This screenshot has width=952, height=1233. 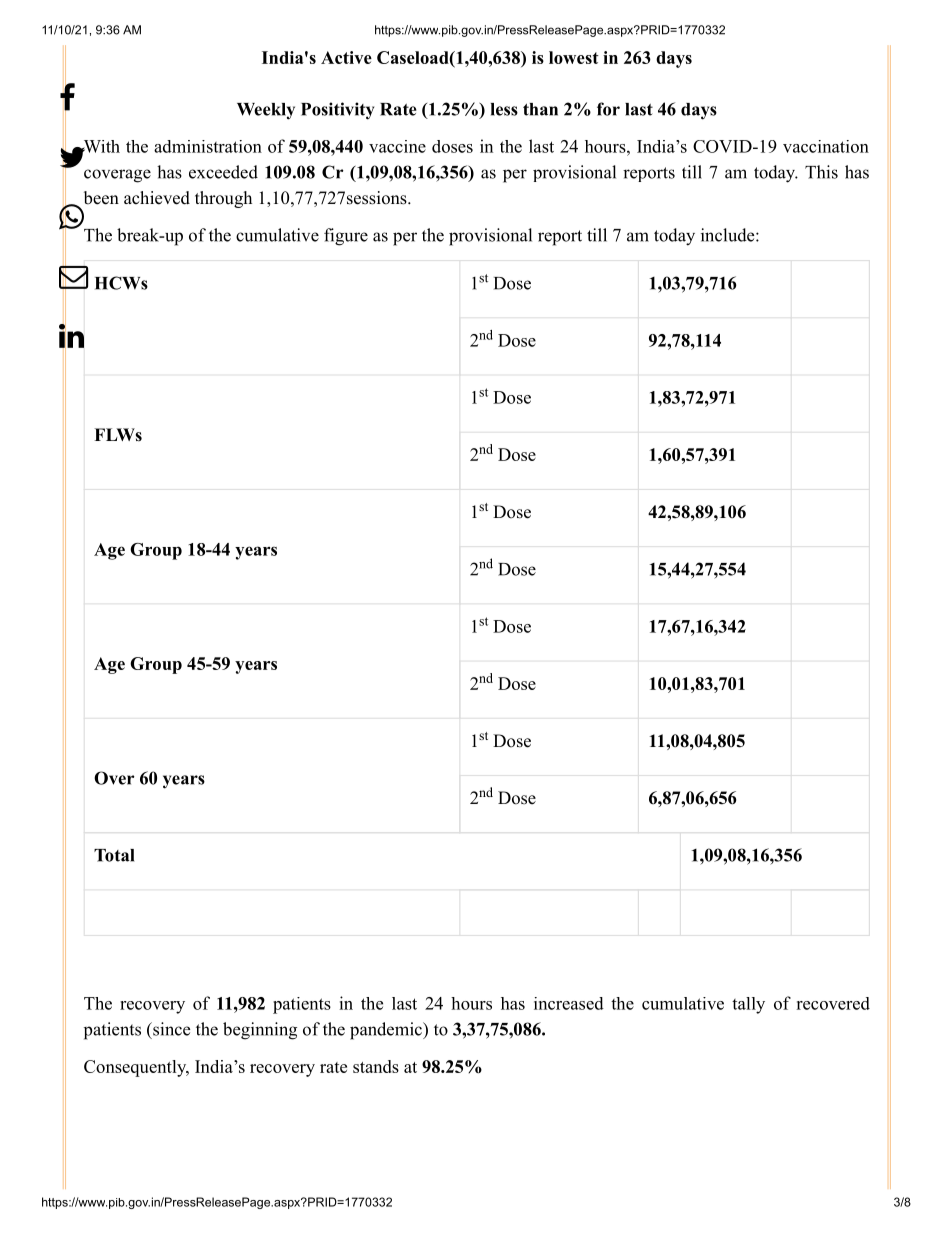 What do you see at coordinates (346, 237) in the screenshot?
I see `figure` at bounding box center [346, 237].
